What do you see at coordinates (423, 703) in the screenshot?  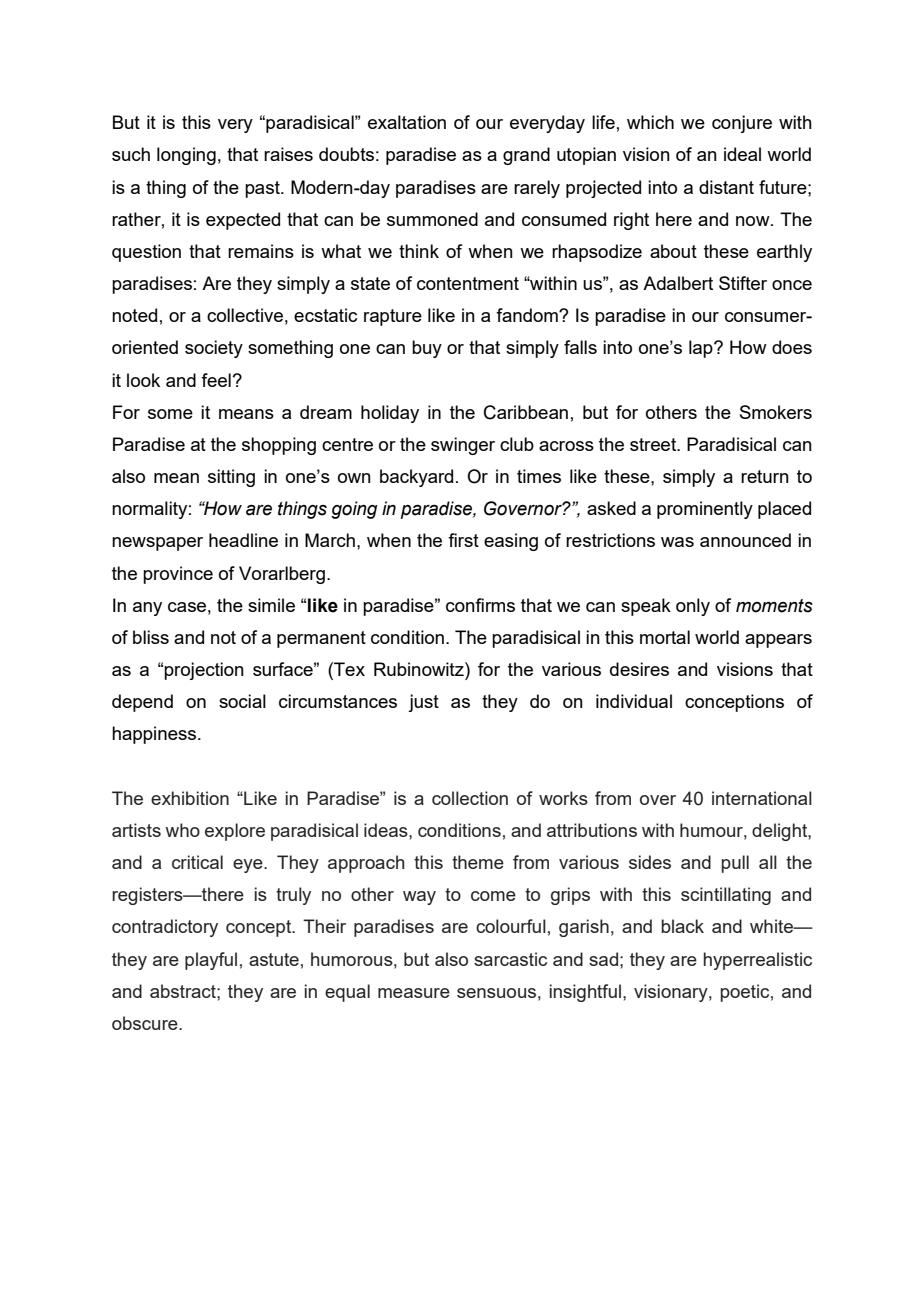 I see `just` at bounding box center [423, 703].
